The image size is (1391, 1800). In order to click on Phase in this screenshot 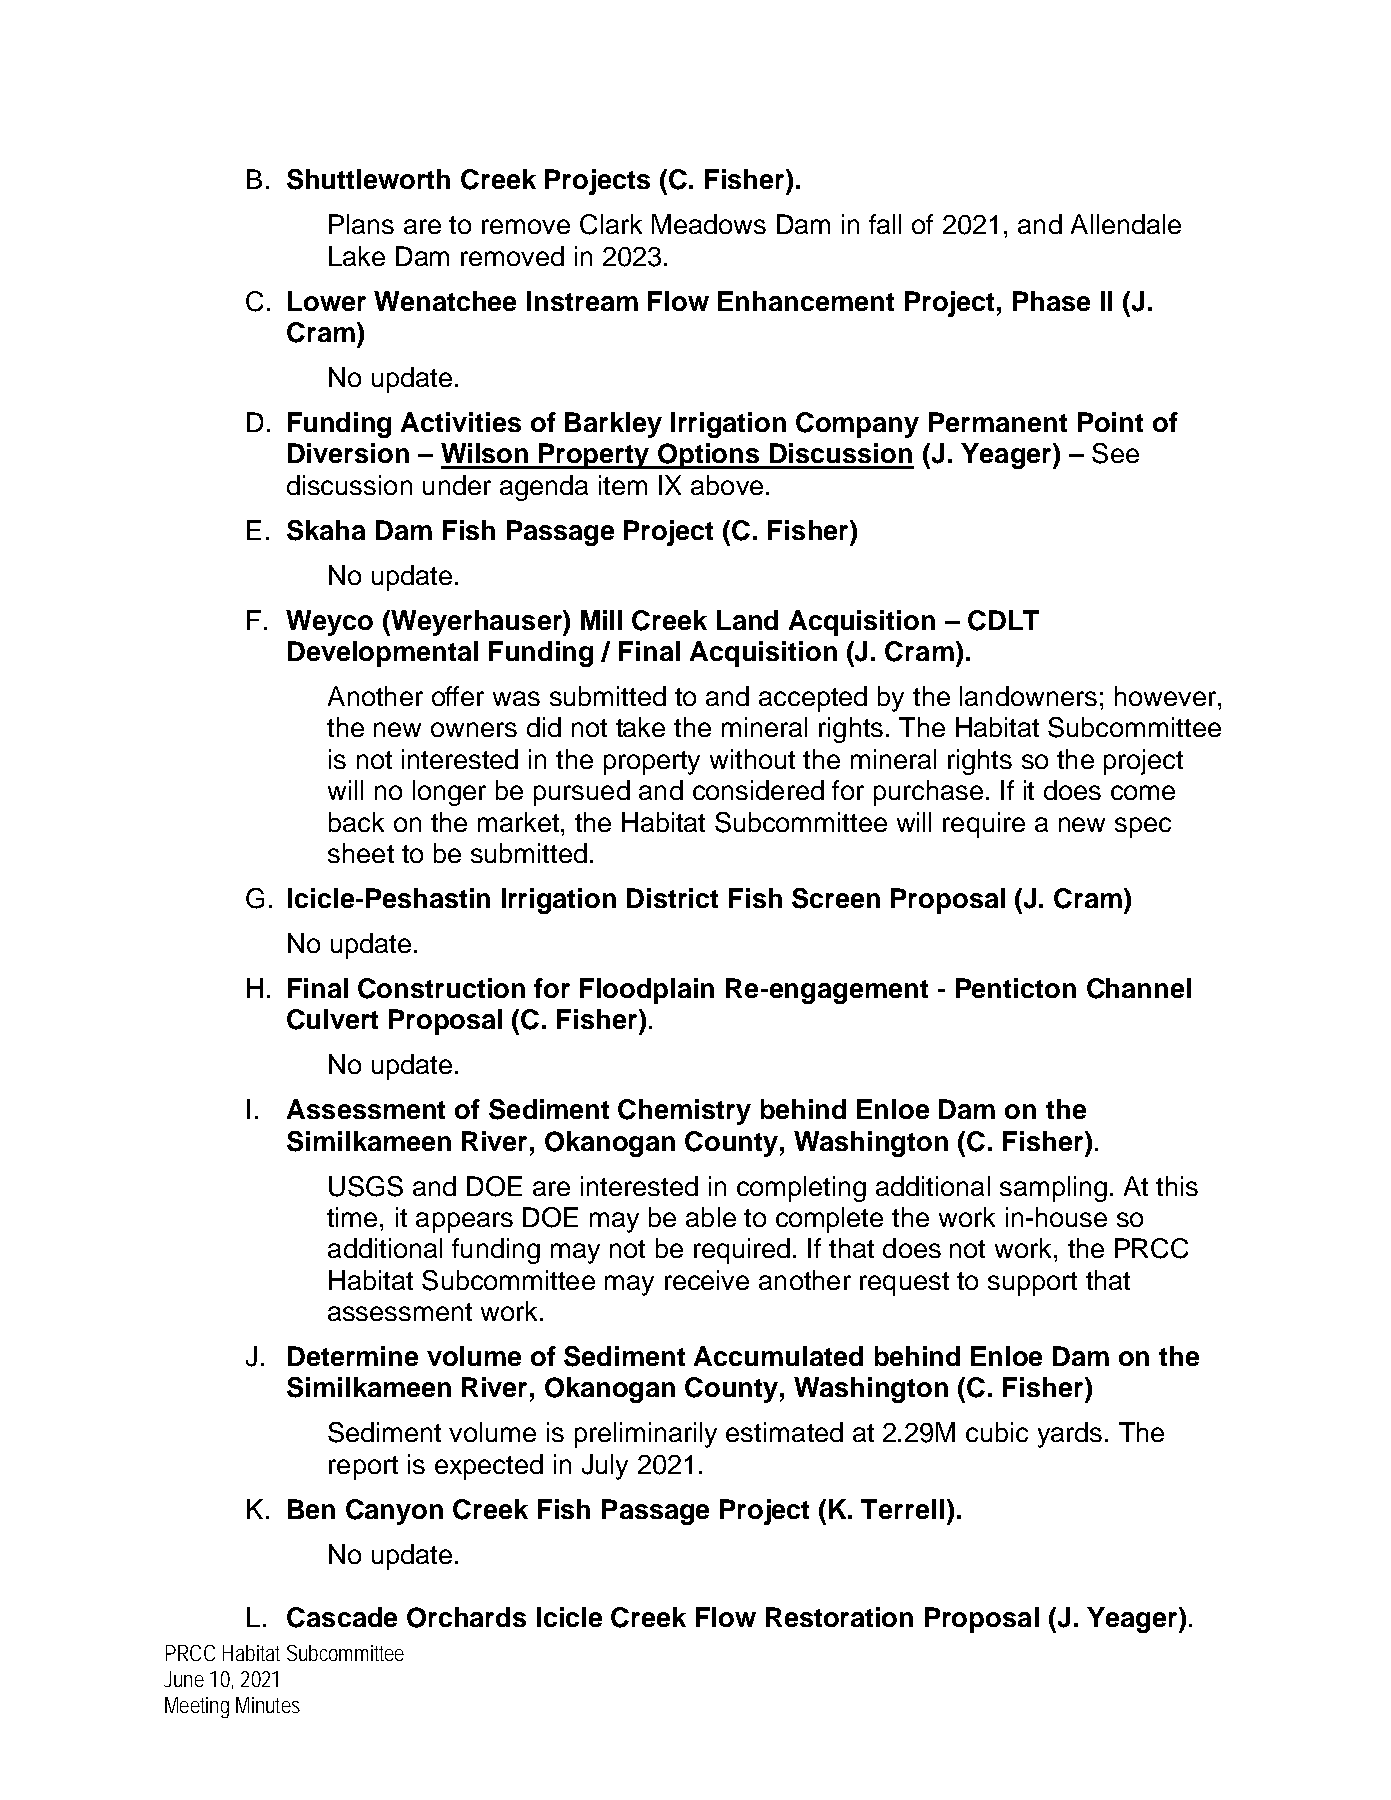, I will do `click(1051, 301)`.
